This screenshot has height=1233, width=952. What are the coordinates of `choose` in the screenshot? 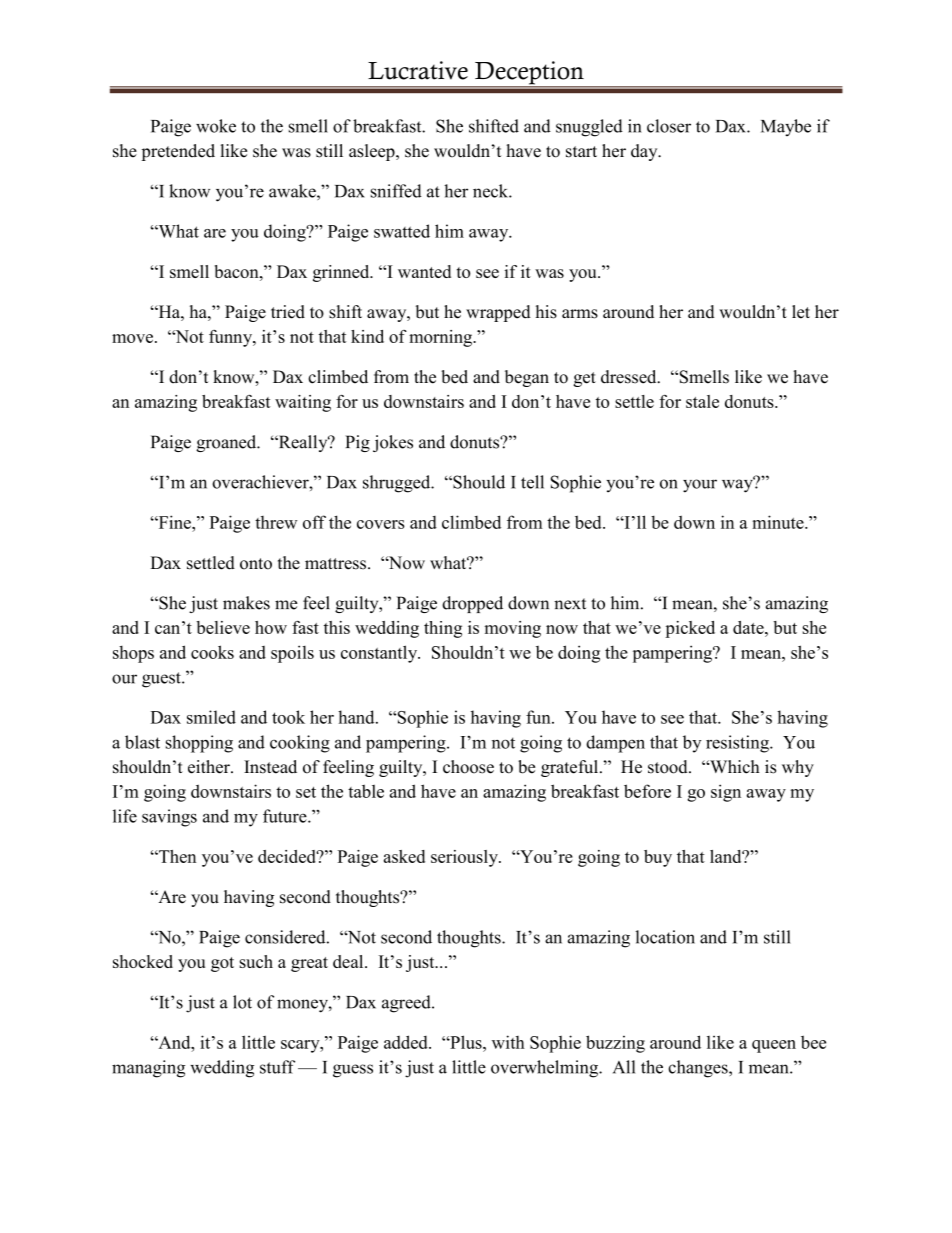 It's located at (468, 767).
